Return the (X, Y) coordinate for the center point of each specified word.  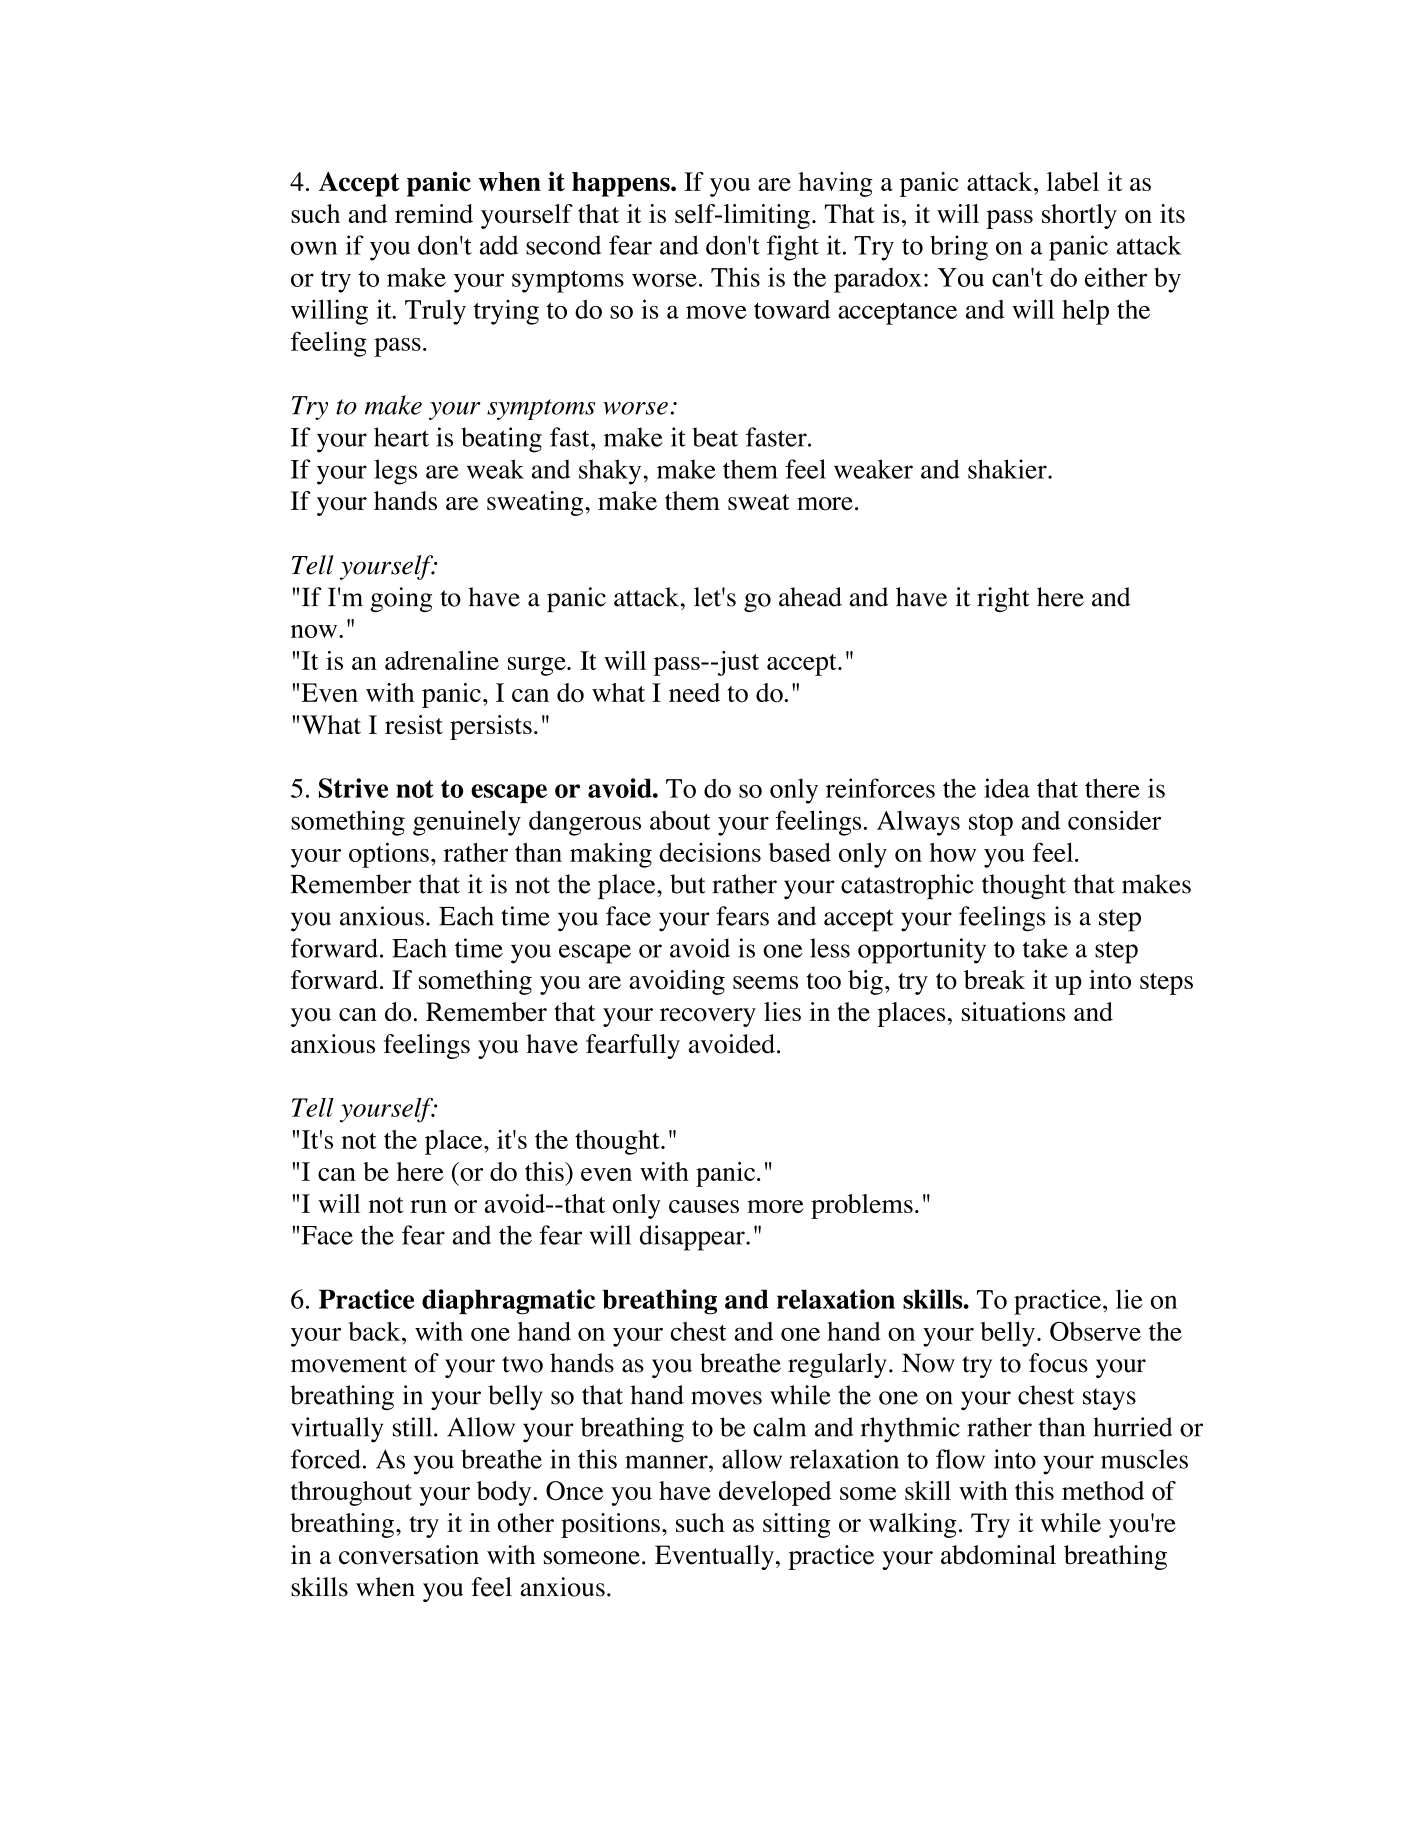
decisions (710, 852)
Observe (1095, 1331)
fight (793, 248)
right (1003, 599)
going (401, 599)
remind (434, 213)
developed (775, 1493)
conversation (409, 1555)
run (428, 1206)
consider (1114, 820)
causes (704, 1206)
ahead (810, 597)
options (389, 855)
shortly (1079, 216)
